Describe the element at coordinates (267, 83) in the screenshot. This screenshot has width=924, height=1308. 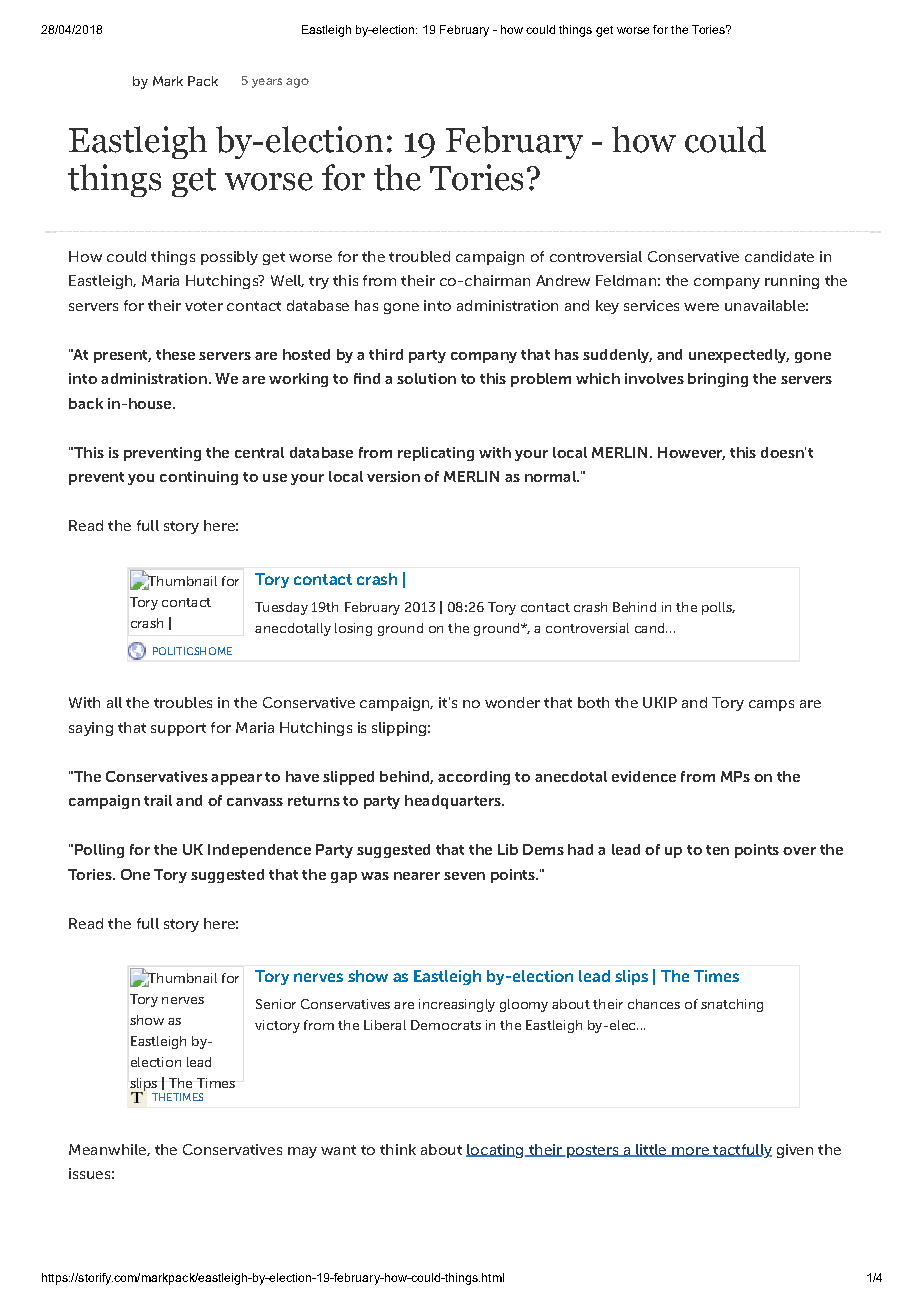
I see `years` at that location.
